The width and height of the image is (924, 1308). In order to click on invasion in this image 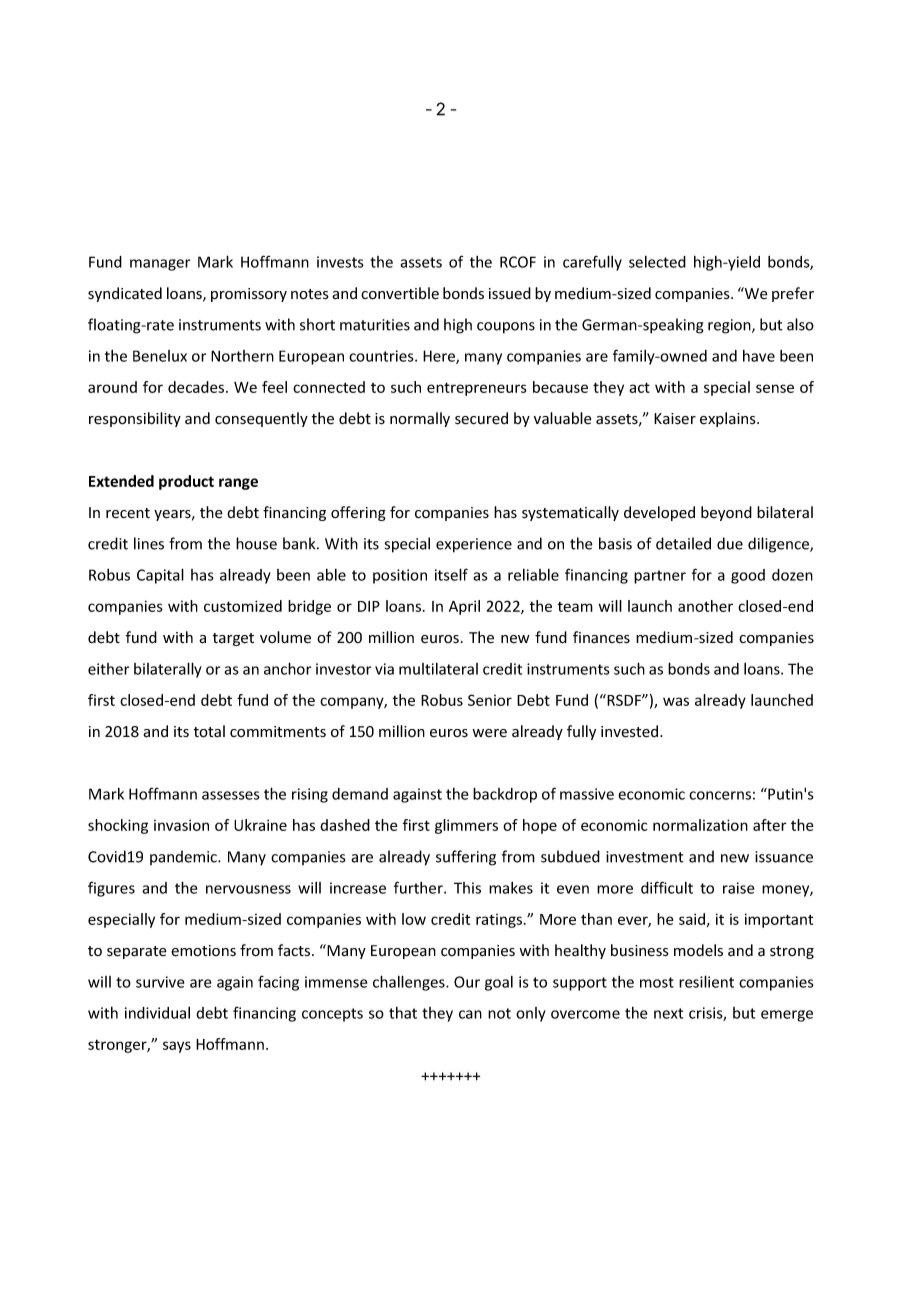, I will do `click(181, 825)`.
